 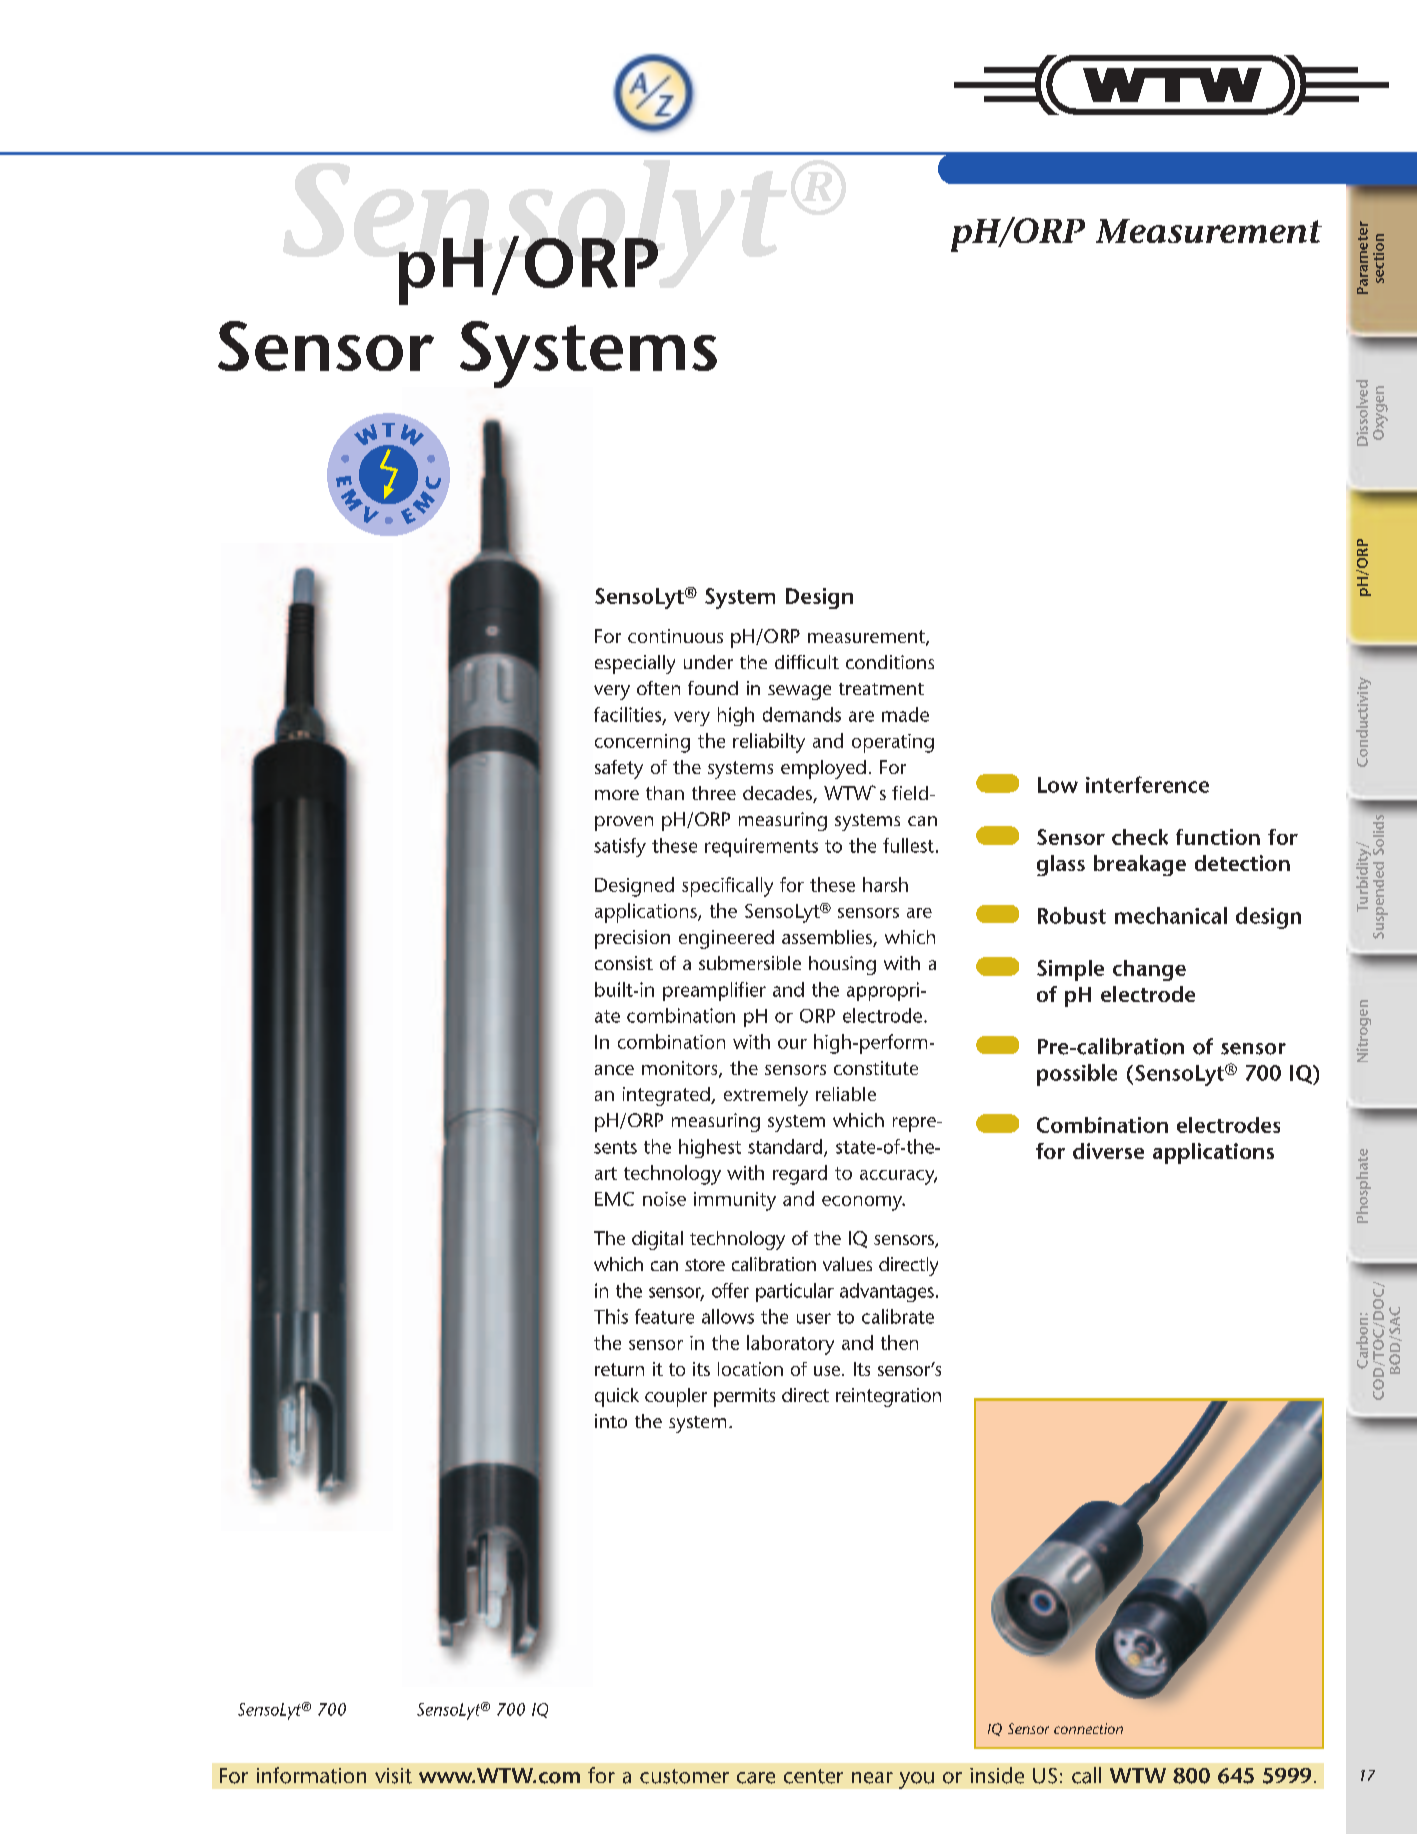 I want to click on immunity, so click(x=735, y=1201).
